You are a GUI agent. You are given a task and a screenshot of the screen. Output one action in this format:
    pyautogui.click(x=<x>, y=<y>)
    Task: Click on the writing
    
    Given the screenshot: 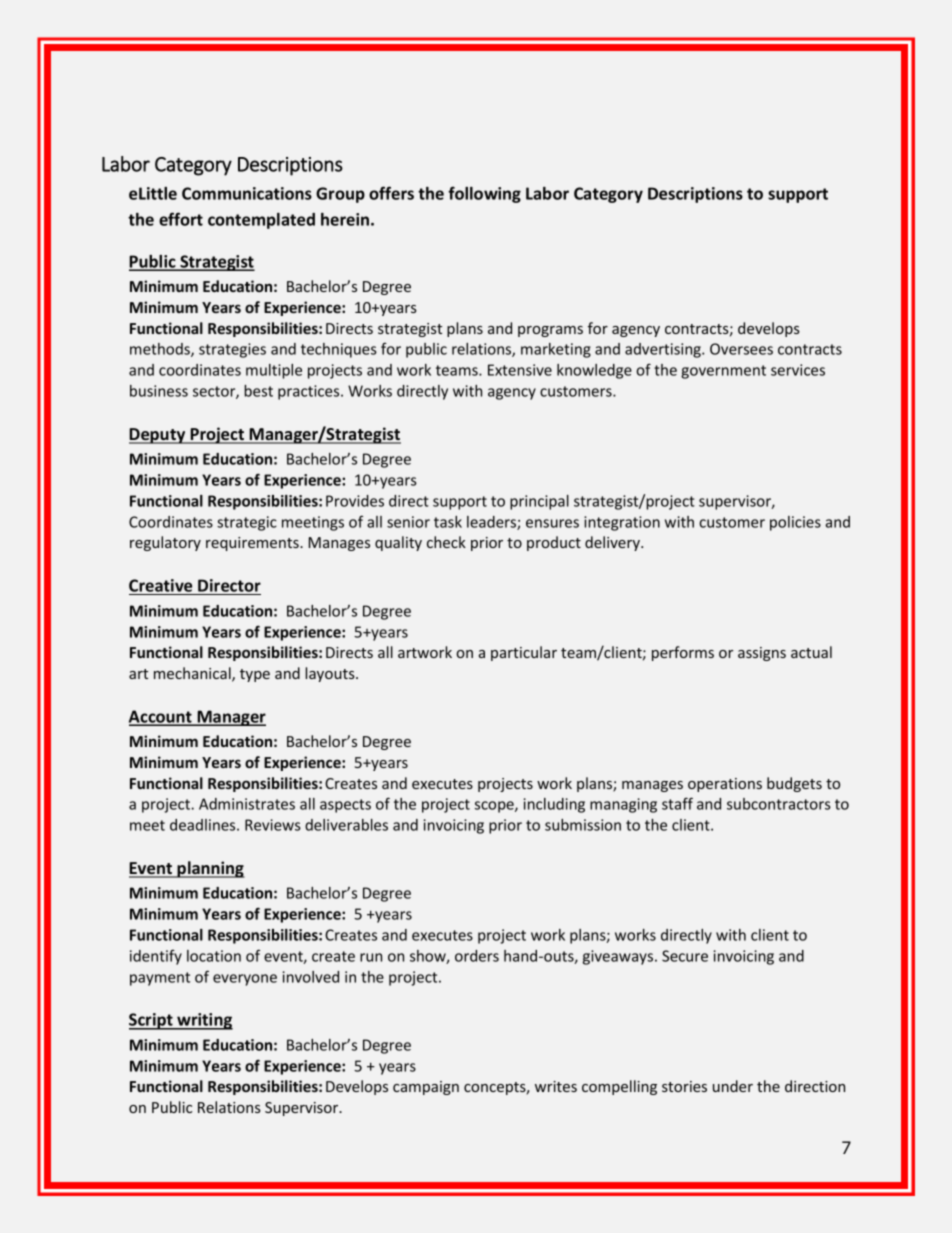 What is the action you would take?
    pyautogui.click(x=204, y=1021)
